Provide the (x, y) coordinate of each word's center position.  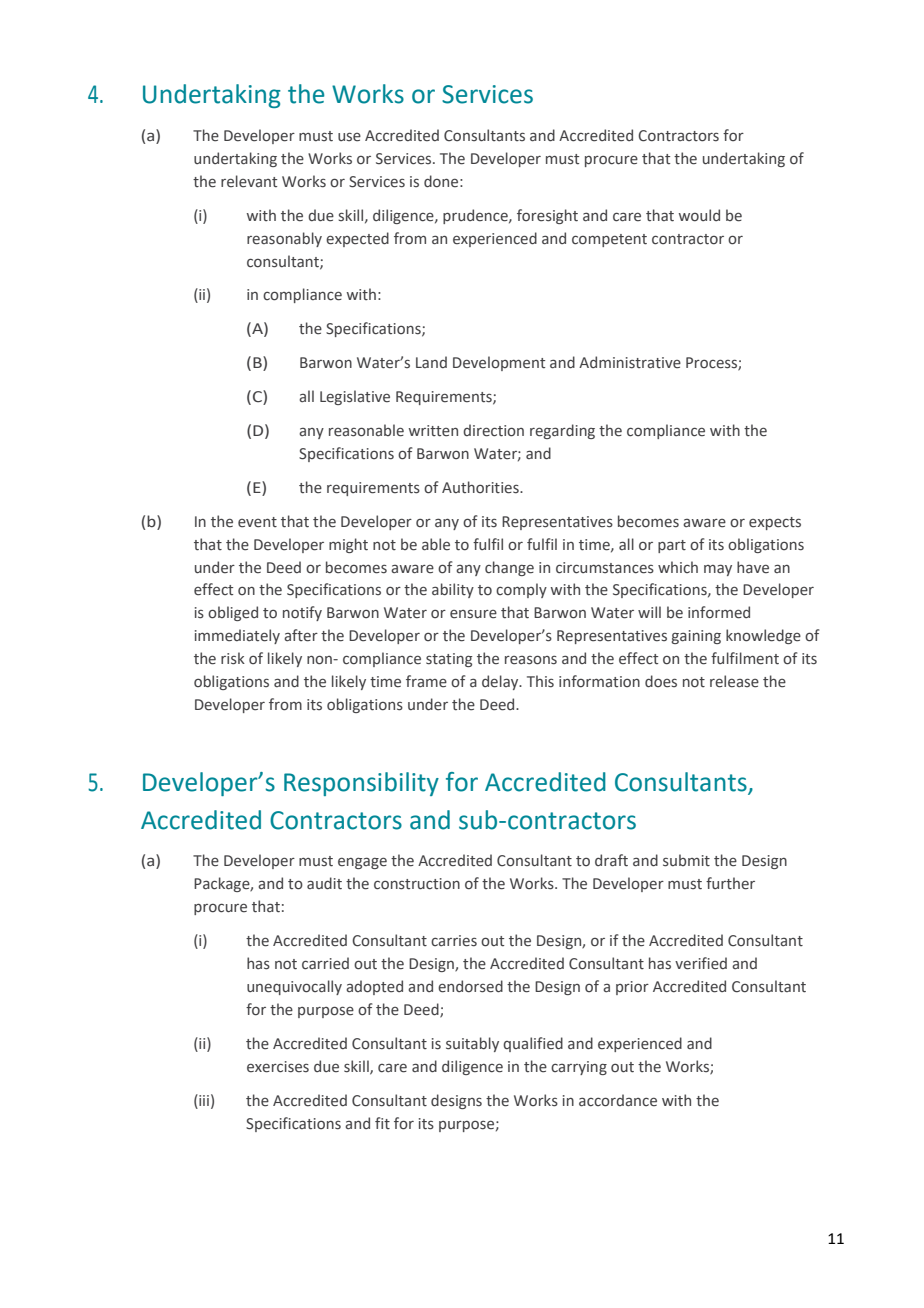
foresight (547, 216)
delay (501, 682)
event (257, 522)
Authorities (481, 487)
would (699, 215)
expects (775, 523)
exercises (278, 1067)
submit (686, 860)
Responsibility (361, 784)
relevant (249, 181)
